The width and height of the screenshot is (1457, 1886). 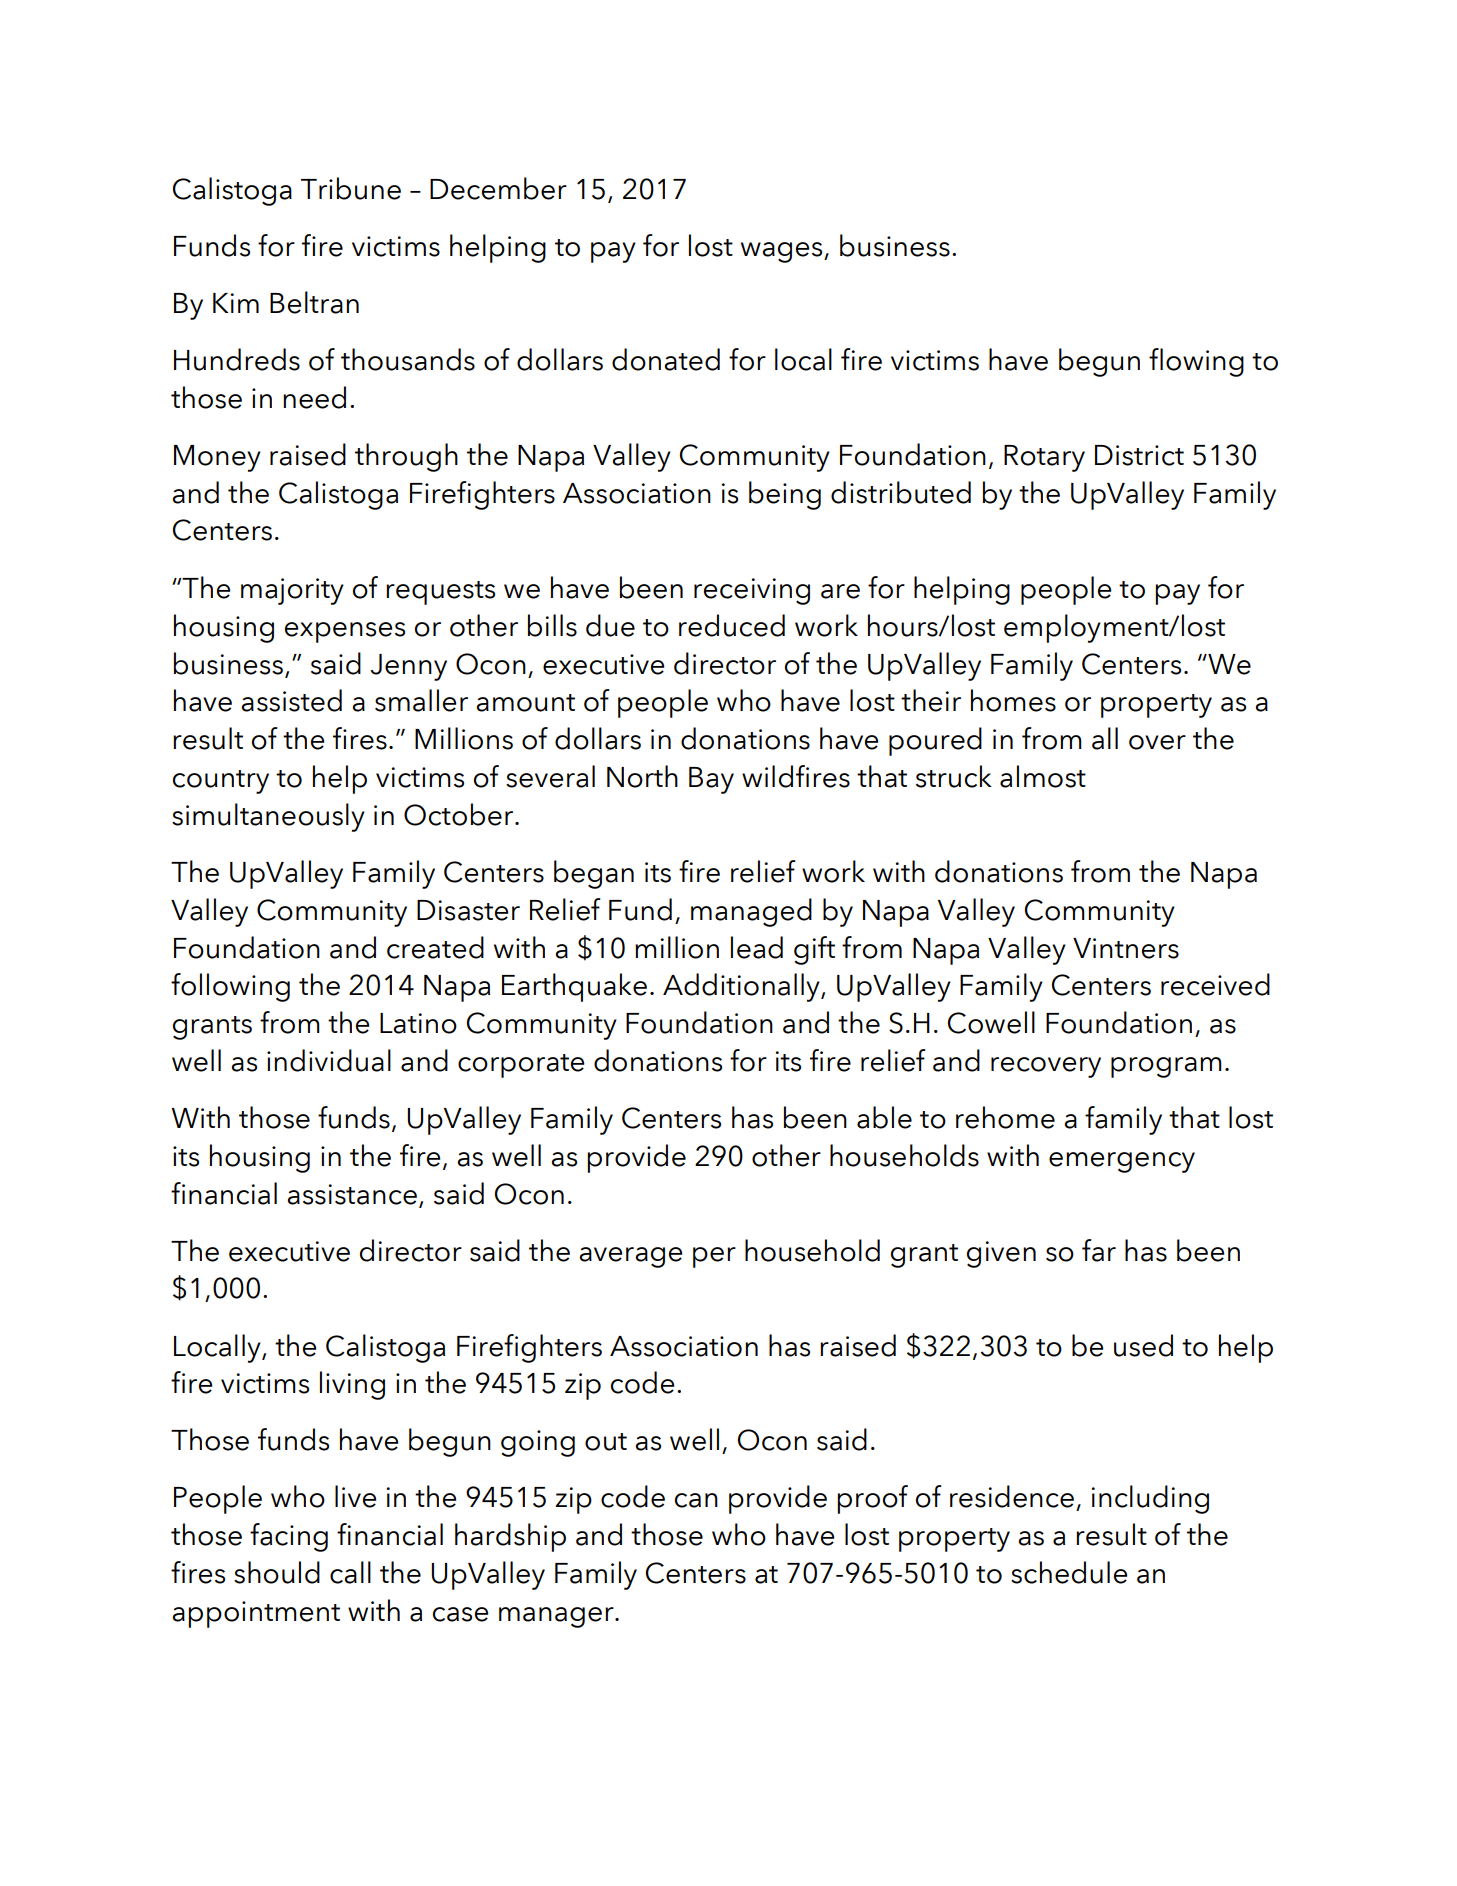 I want to click on should, so click(x=277, y=1572).
